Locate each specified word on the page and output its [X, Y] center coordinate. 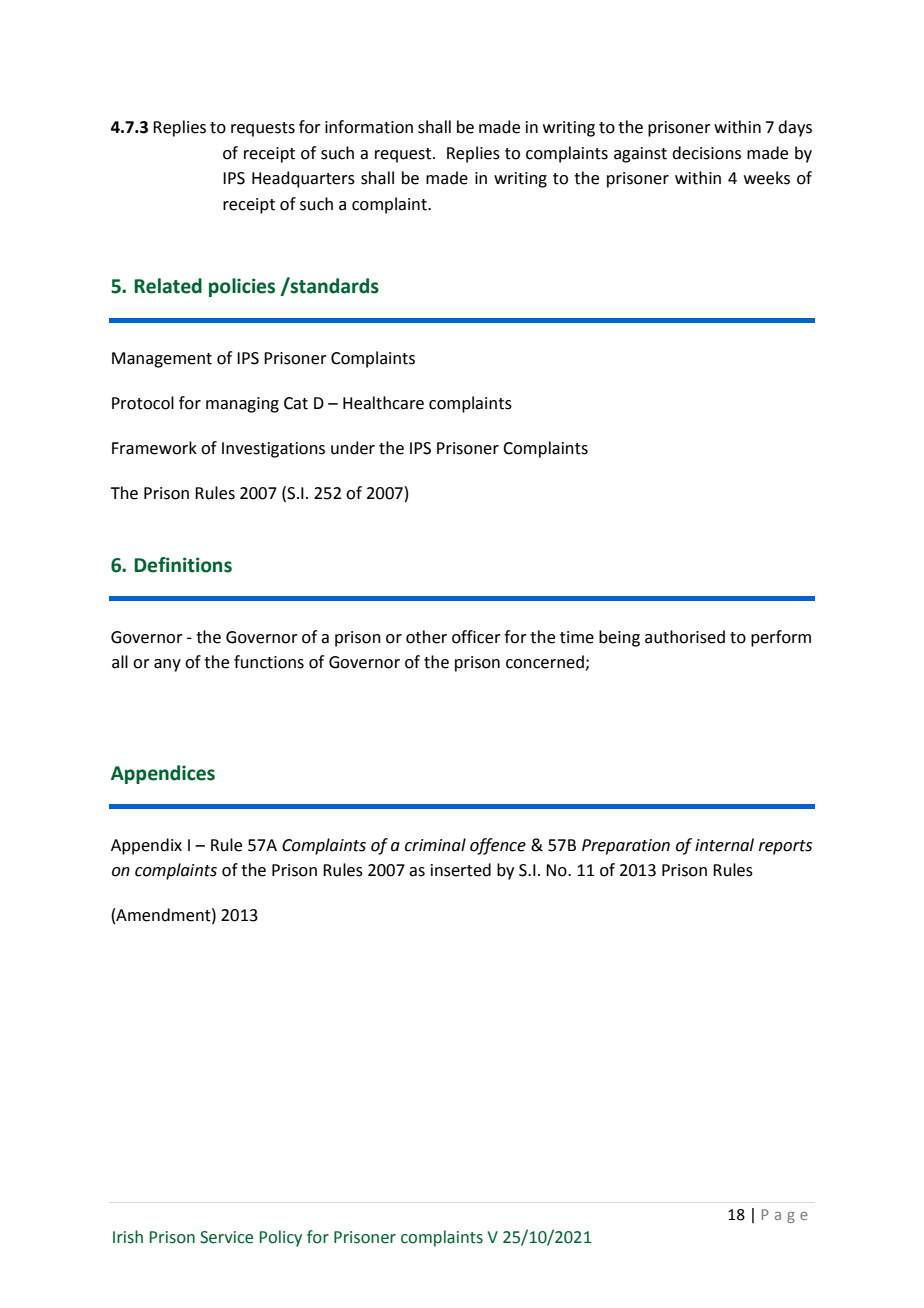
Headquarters [303, 179]
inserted [461, 870]
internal [724, 845]
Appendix [146, 846]
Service [226, 1237]
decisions [706, 153]
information [369, 127]
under [353, 448]
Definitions [183, 565]
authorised [685, 637]
